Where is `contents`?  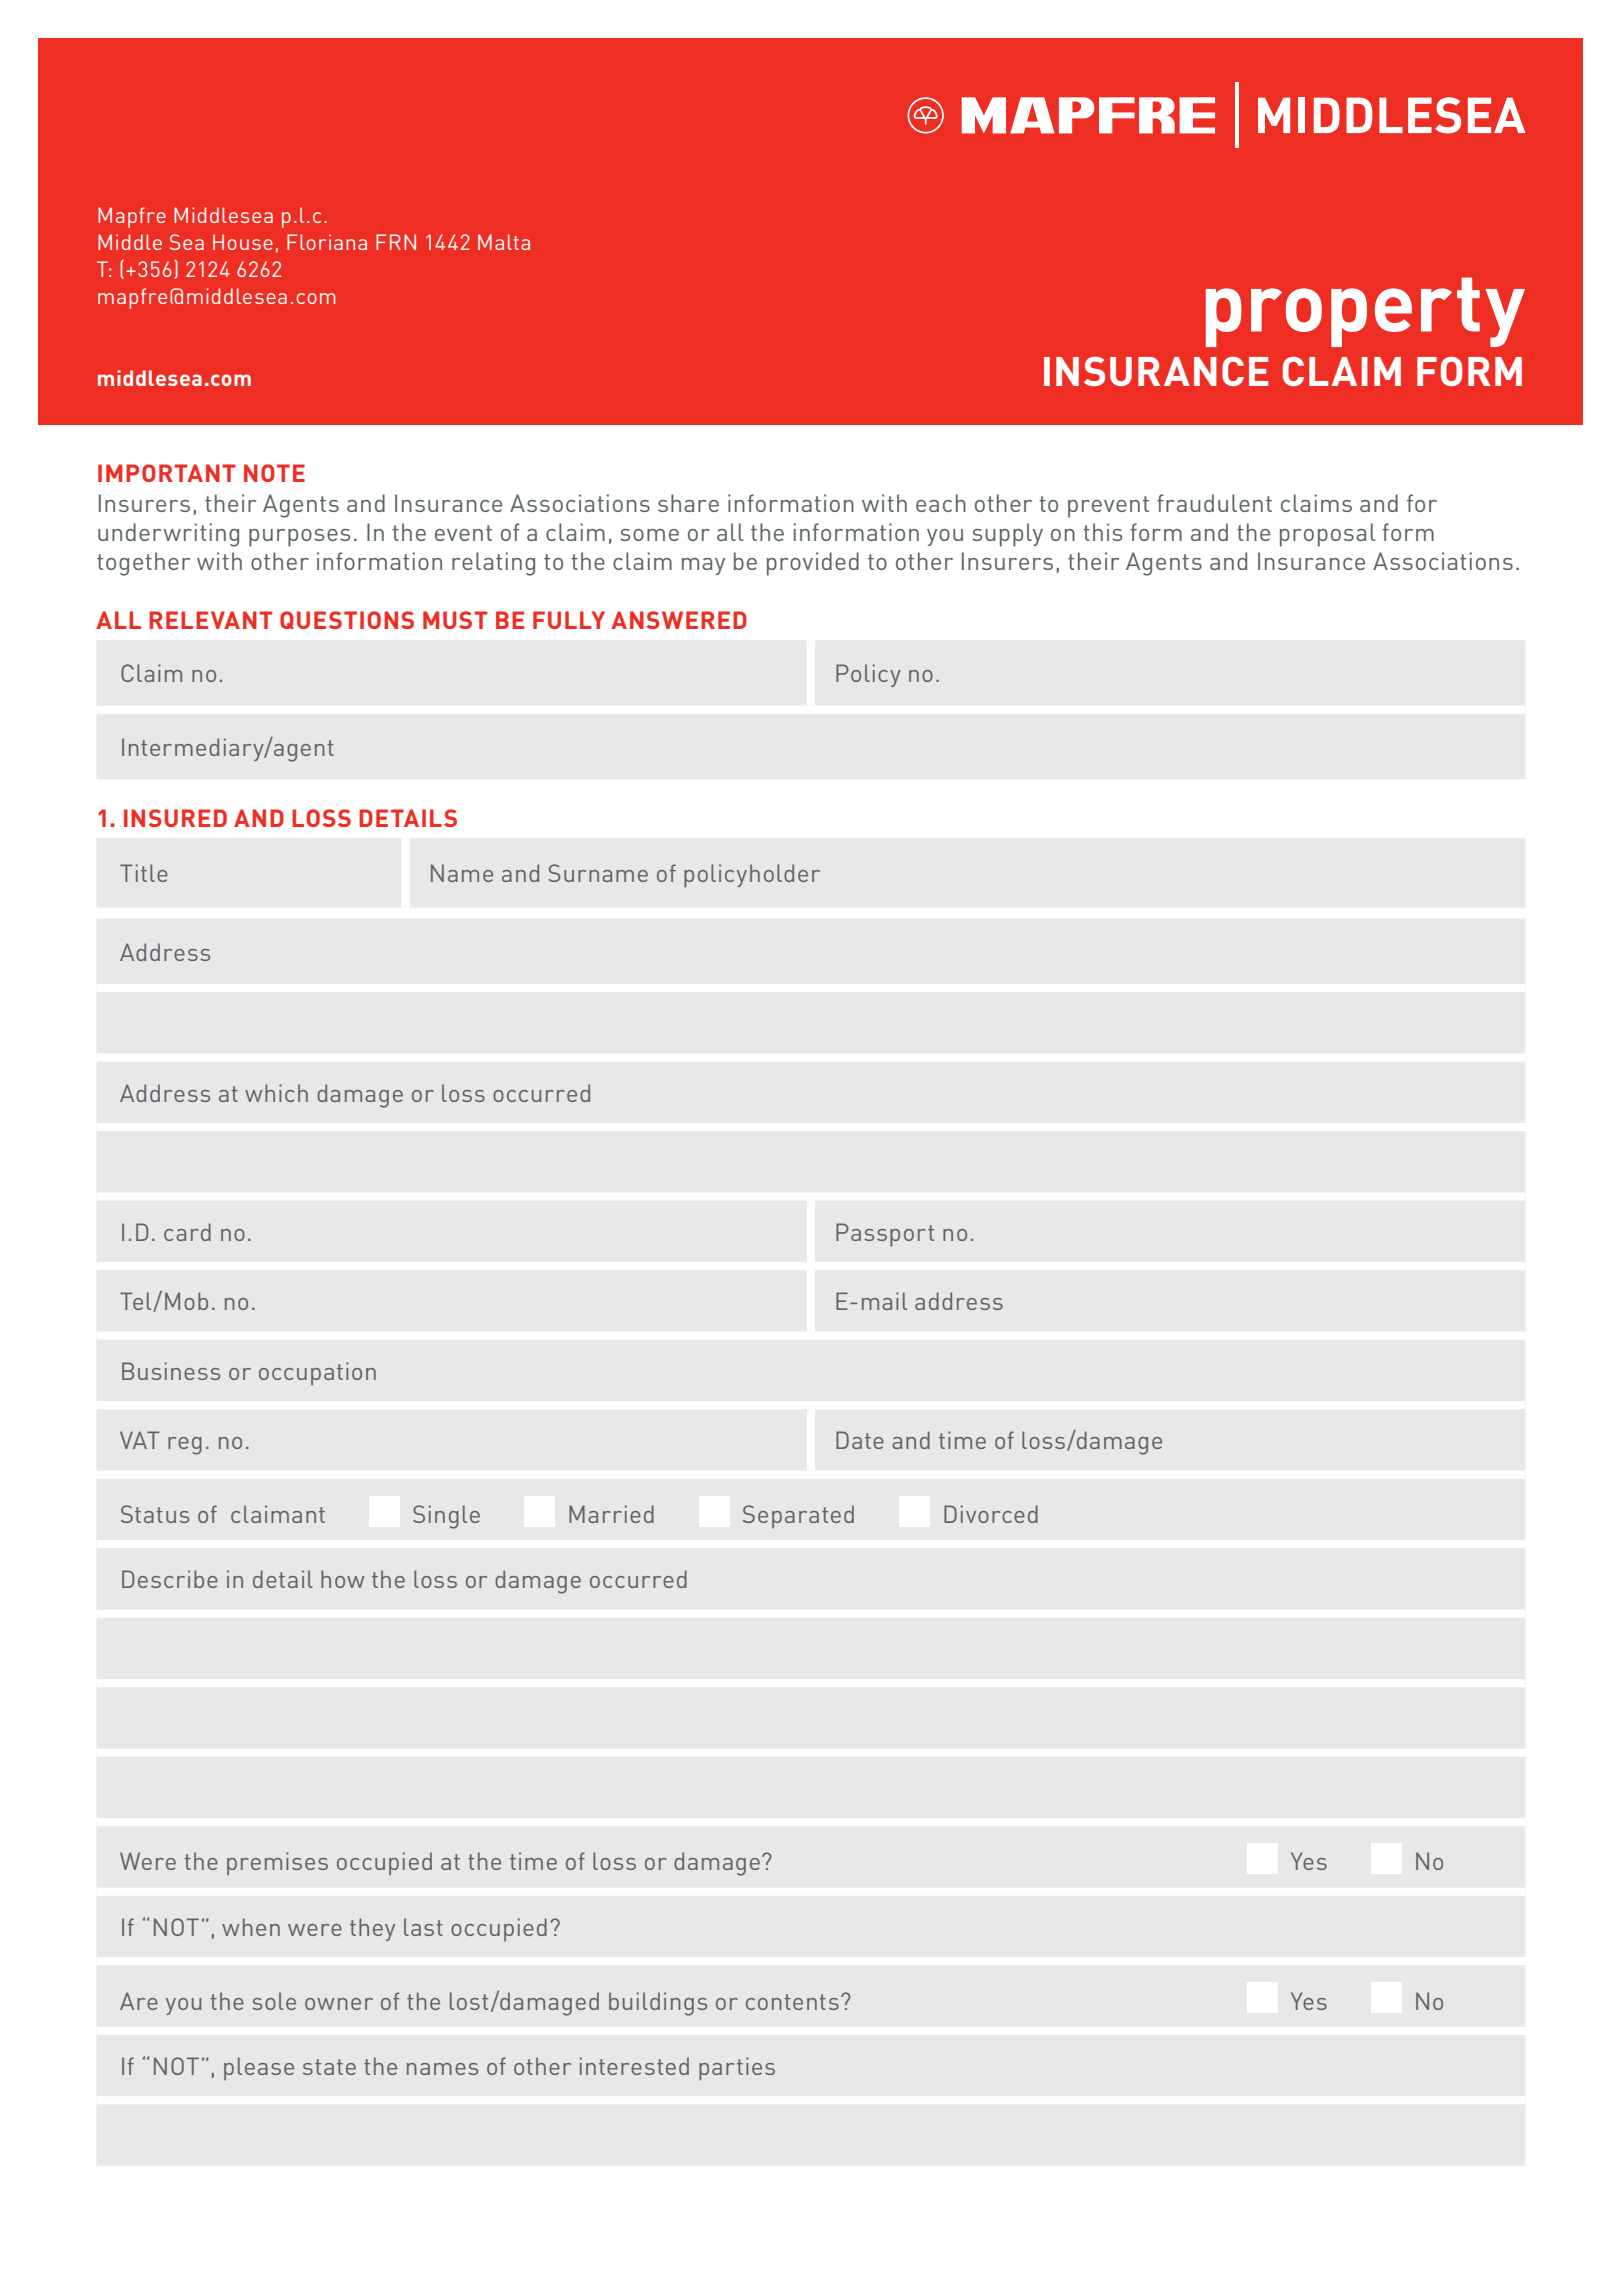
contents is located at coordinates (792, 2002).
